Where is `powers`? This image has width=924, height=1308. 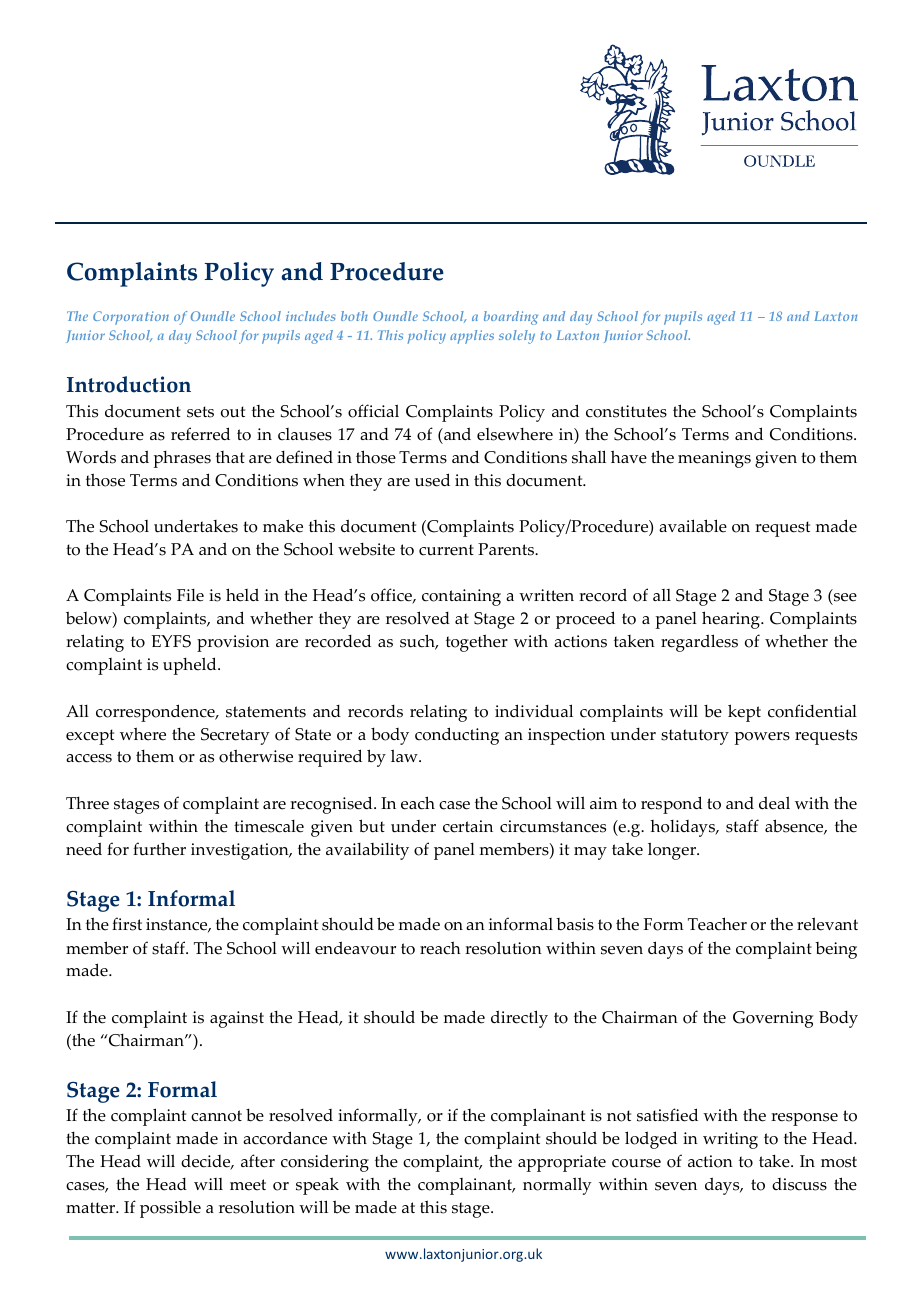 powers is located at coordinates (762, 738).
